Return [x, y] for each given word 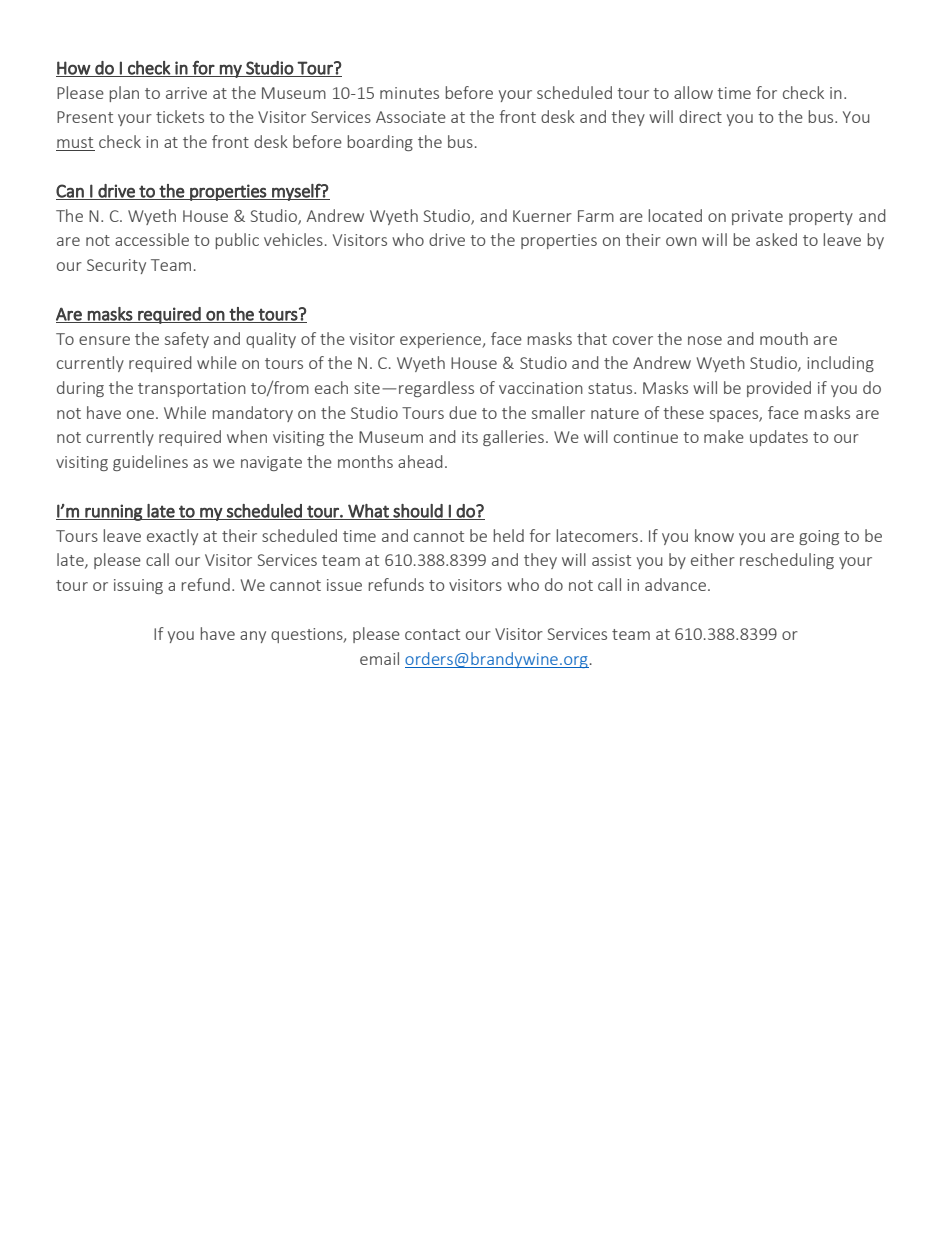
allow [693, 92]
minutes [409, 93]
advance [675, 584]
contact [432, 634]
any [253, 637]
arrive [186, 93]
